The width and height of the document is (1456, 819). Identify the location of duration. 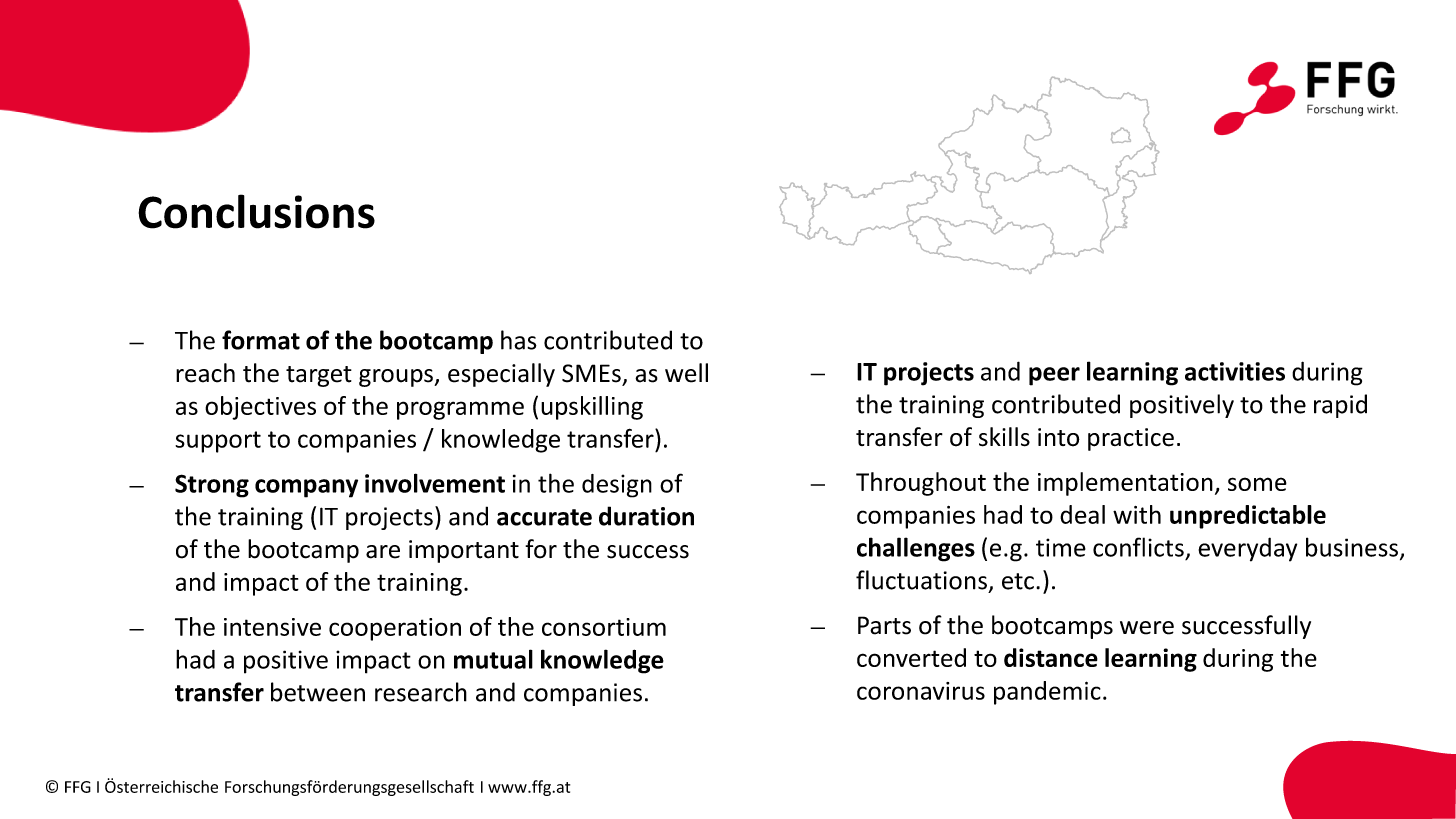
(646, 516).
